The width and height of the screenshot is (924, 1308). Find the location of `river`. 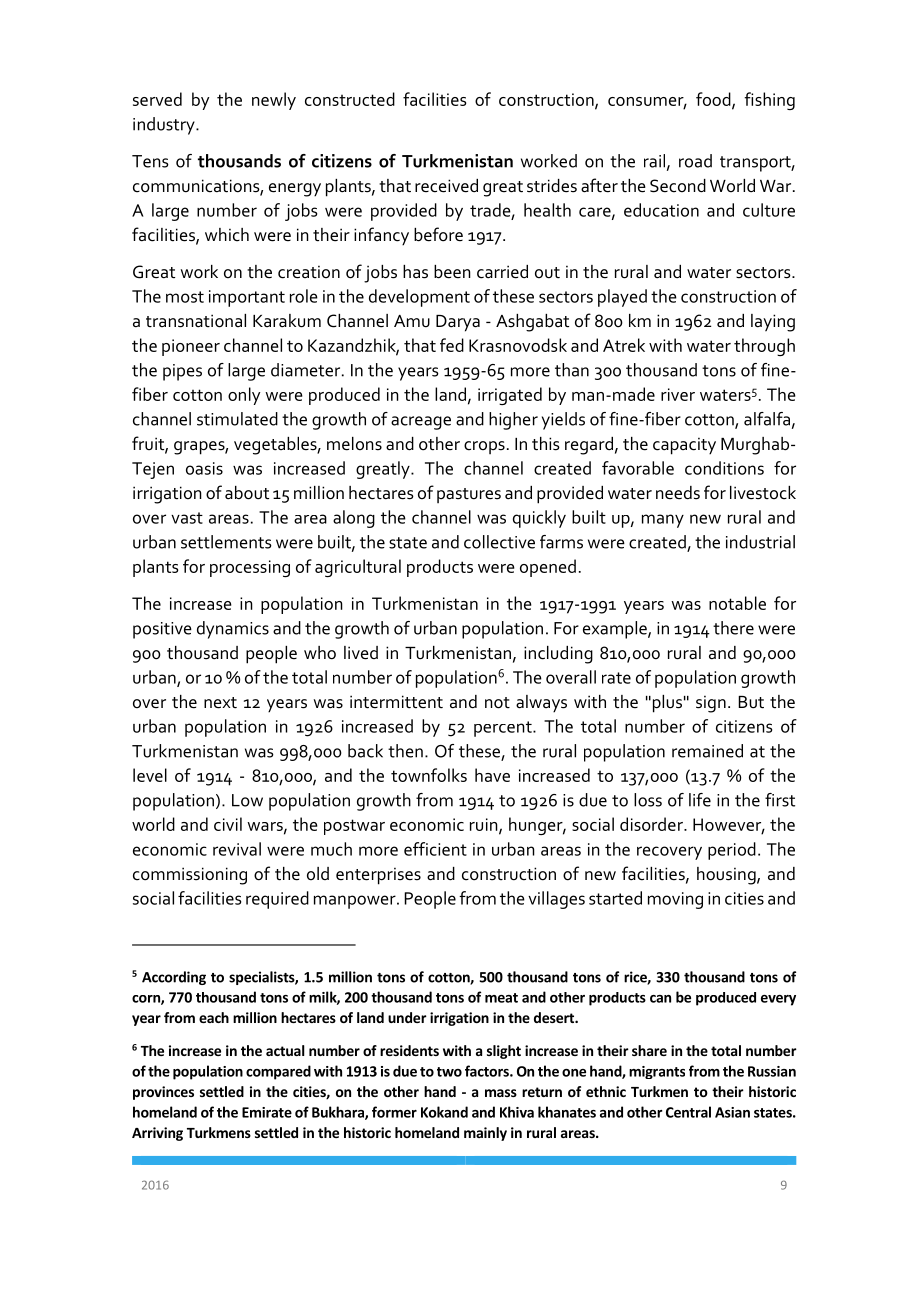

river is located at coordinates (678, 394).
